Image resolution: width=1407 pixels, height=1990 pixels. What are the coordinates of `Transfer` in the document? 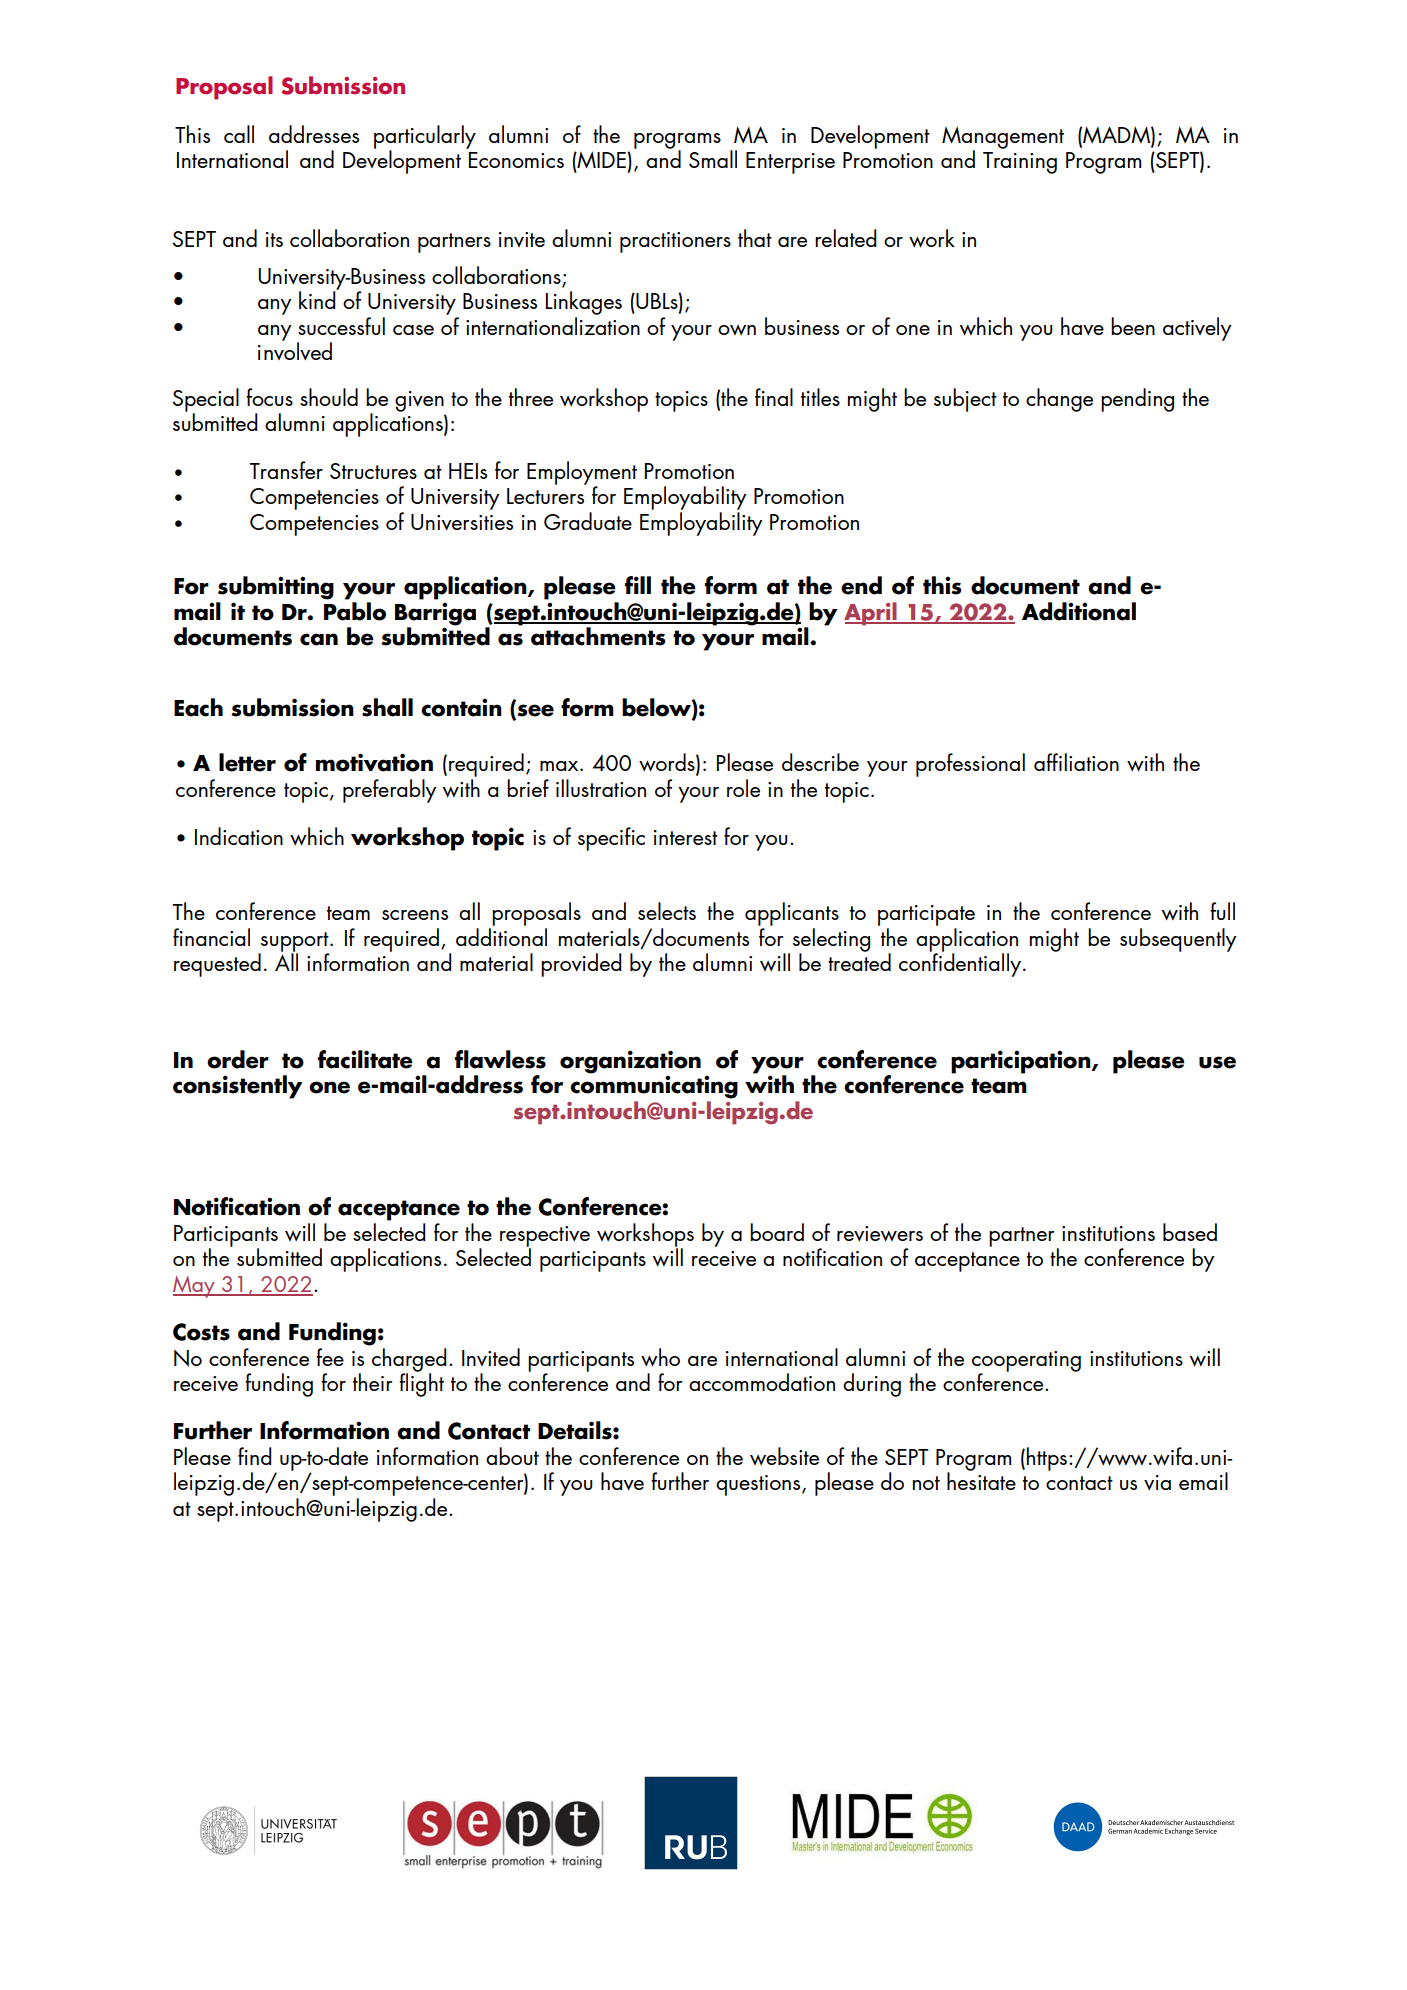 It's located at (286, 470).
